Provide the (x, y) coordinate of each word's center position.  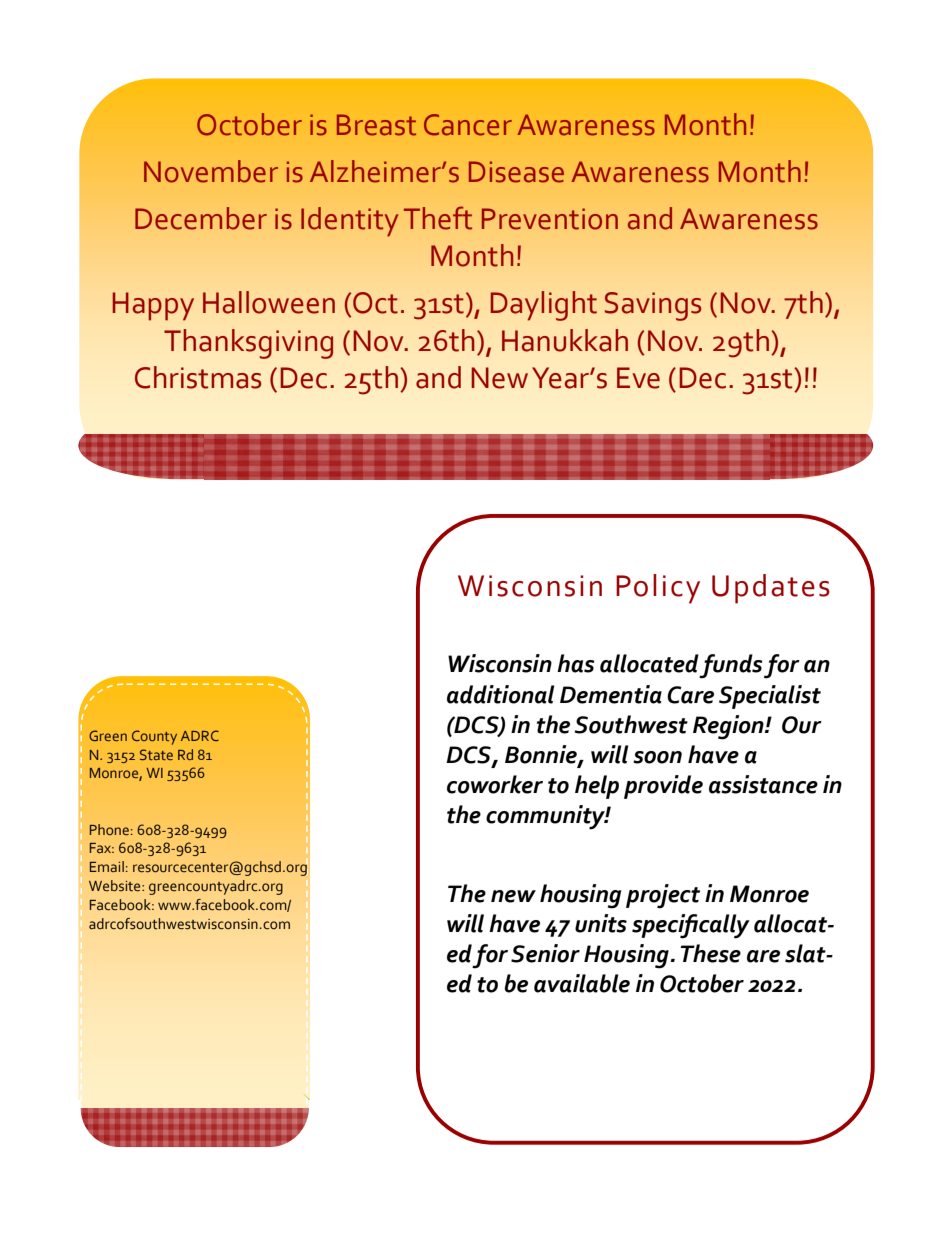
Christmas (198, 377)
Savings (653, 306)
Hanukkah (565, 340)
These (710, 953)
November (211, 171)
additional (501, 694)
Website (116, 885)
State (156, 754)
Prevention (550, 219)
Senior (545, 953)
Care (690, 695)
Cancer (468, 125)
